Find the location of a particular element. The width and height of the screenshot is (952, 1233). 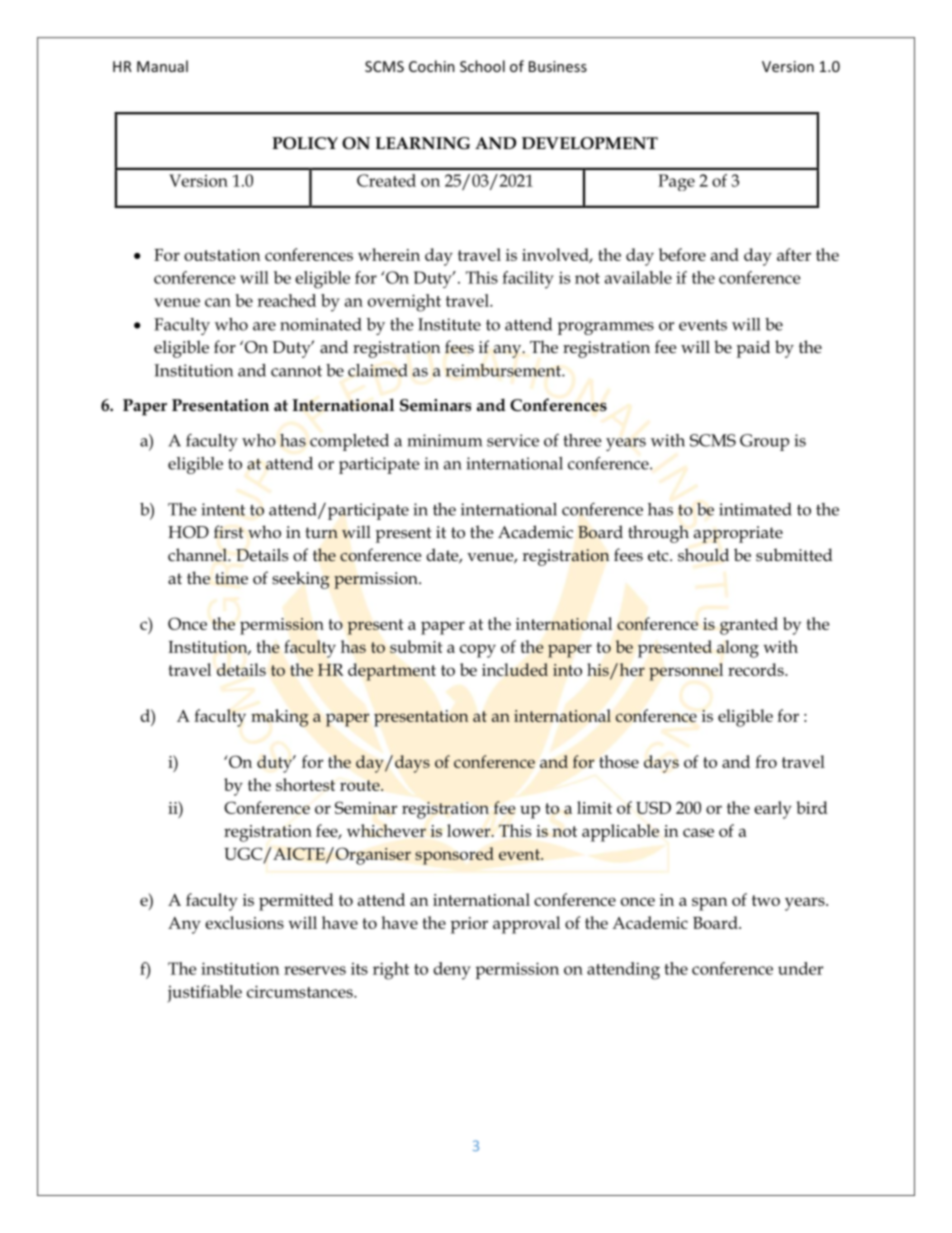

service is located at coordinates (513, 440).
